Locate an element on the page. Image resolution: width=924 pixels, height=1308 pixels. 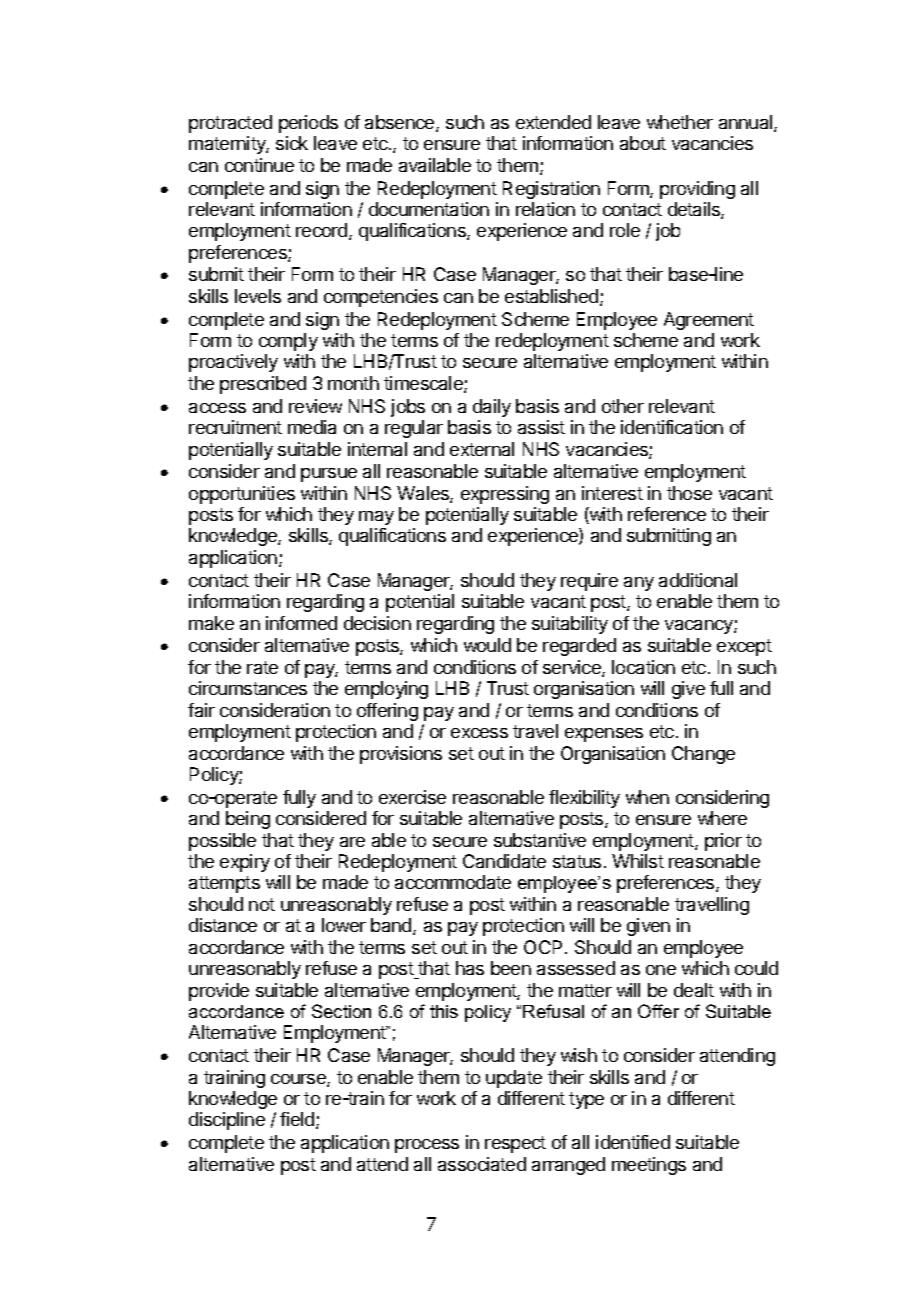
circumstances is located at coordinates (248, 688).
